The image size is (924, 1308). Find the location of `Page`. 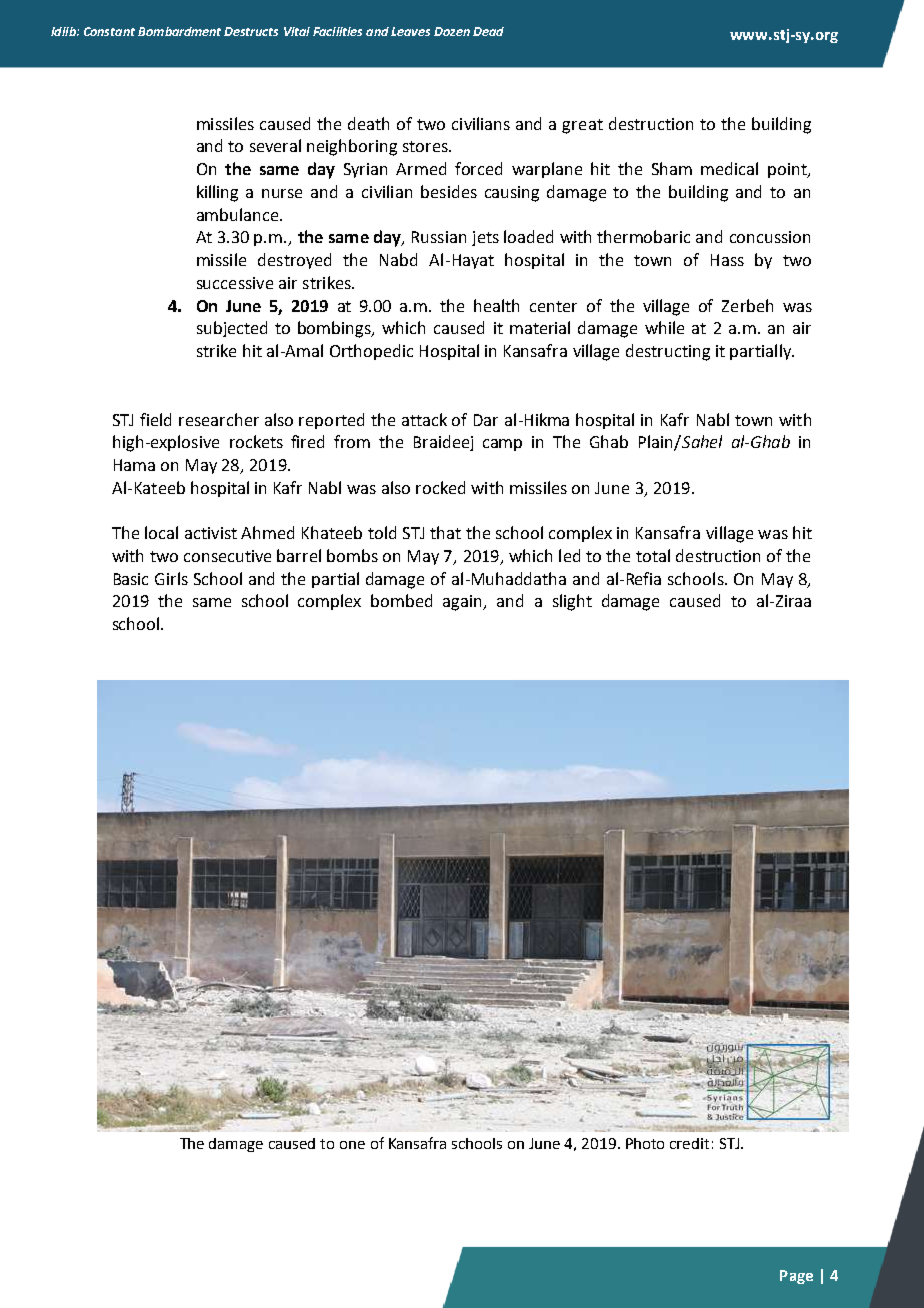

Page is located at coordinates (796, 1277).
